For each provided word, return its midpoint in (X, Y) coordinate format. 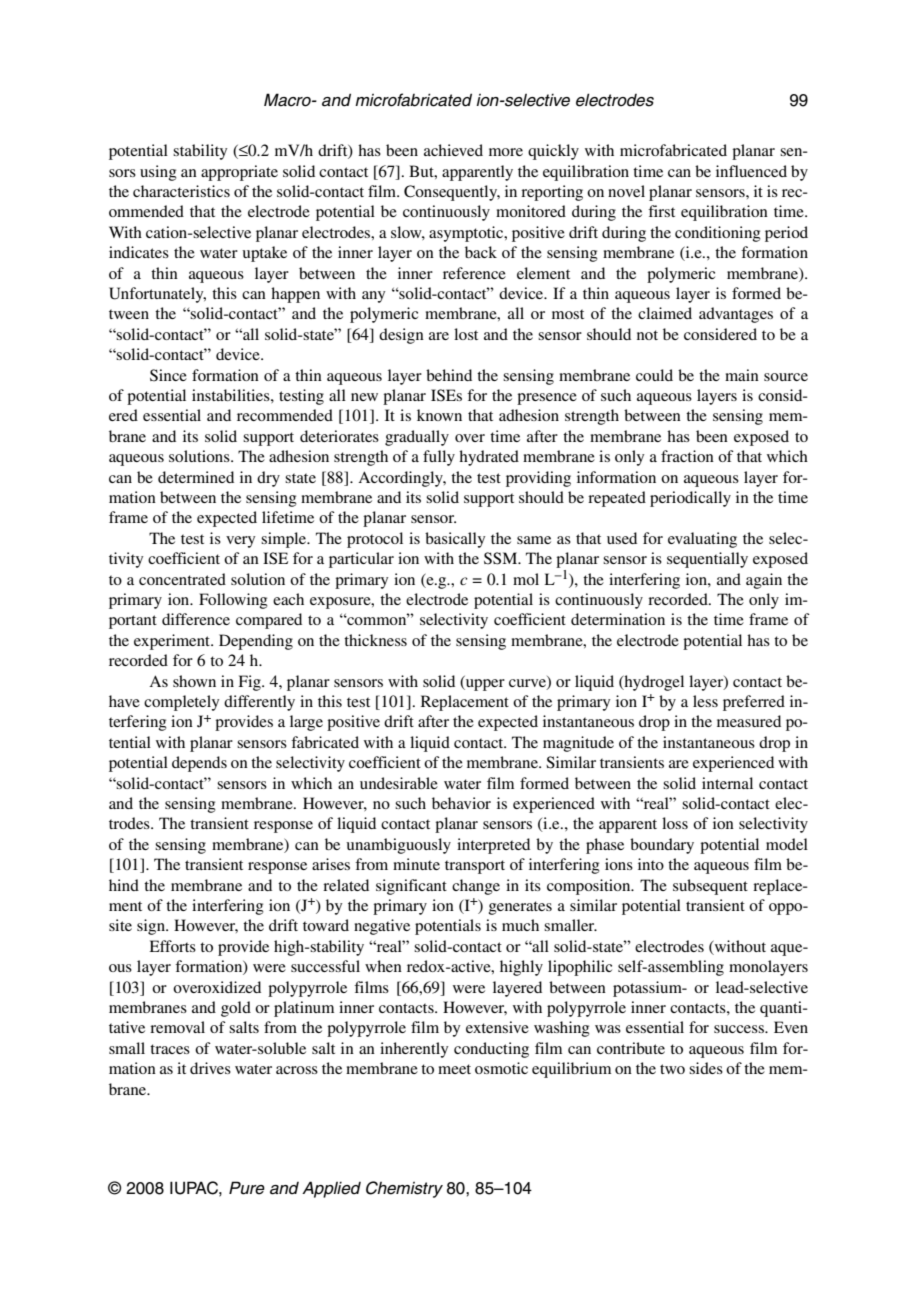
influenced (751, 171)
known (439, 415)
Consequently (452, 193)
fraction (687, 456)
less (705, 701)
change (476, 887)
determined (196, 477)
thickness (375, 640)
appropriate (239, 173)
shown (194, 681)
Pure (247, 1188)
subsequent (710, 887)
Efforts (172, 946)
